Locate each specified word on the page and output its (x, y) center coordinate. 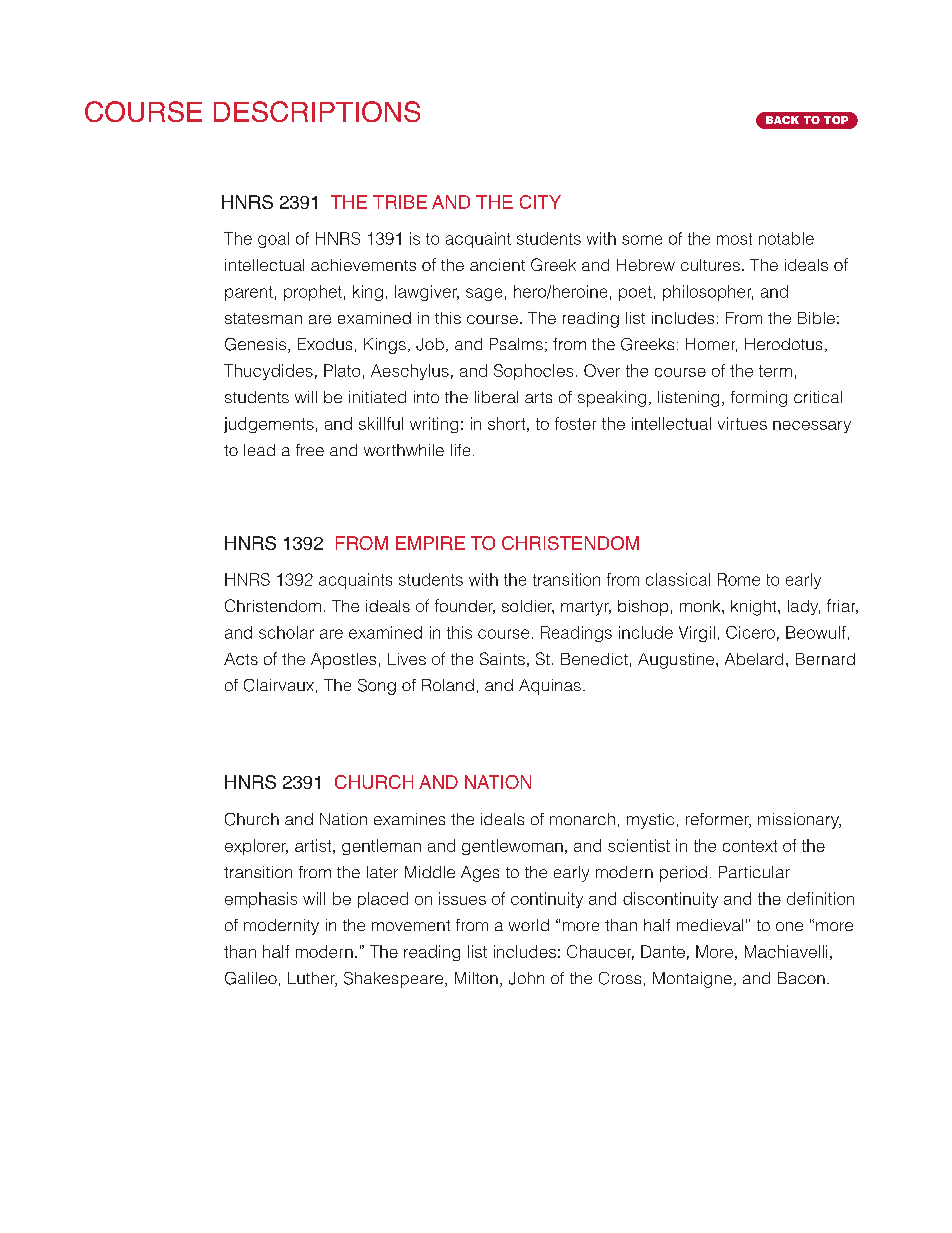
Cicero (750, 632)
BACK (782, 120)
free (310, 450)
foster (575, 423)
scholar (286, 632)
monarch (582, 819)
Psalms (516, 344)
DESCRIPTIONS (317, 111)
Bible (816, 318)
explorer (256, 847)
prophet (313, 293)
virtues (742, 423)
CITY (540, 202)
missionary (799, 821)
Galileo (251, 978)
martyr (586, 608)
